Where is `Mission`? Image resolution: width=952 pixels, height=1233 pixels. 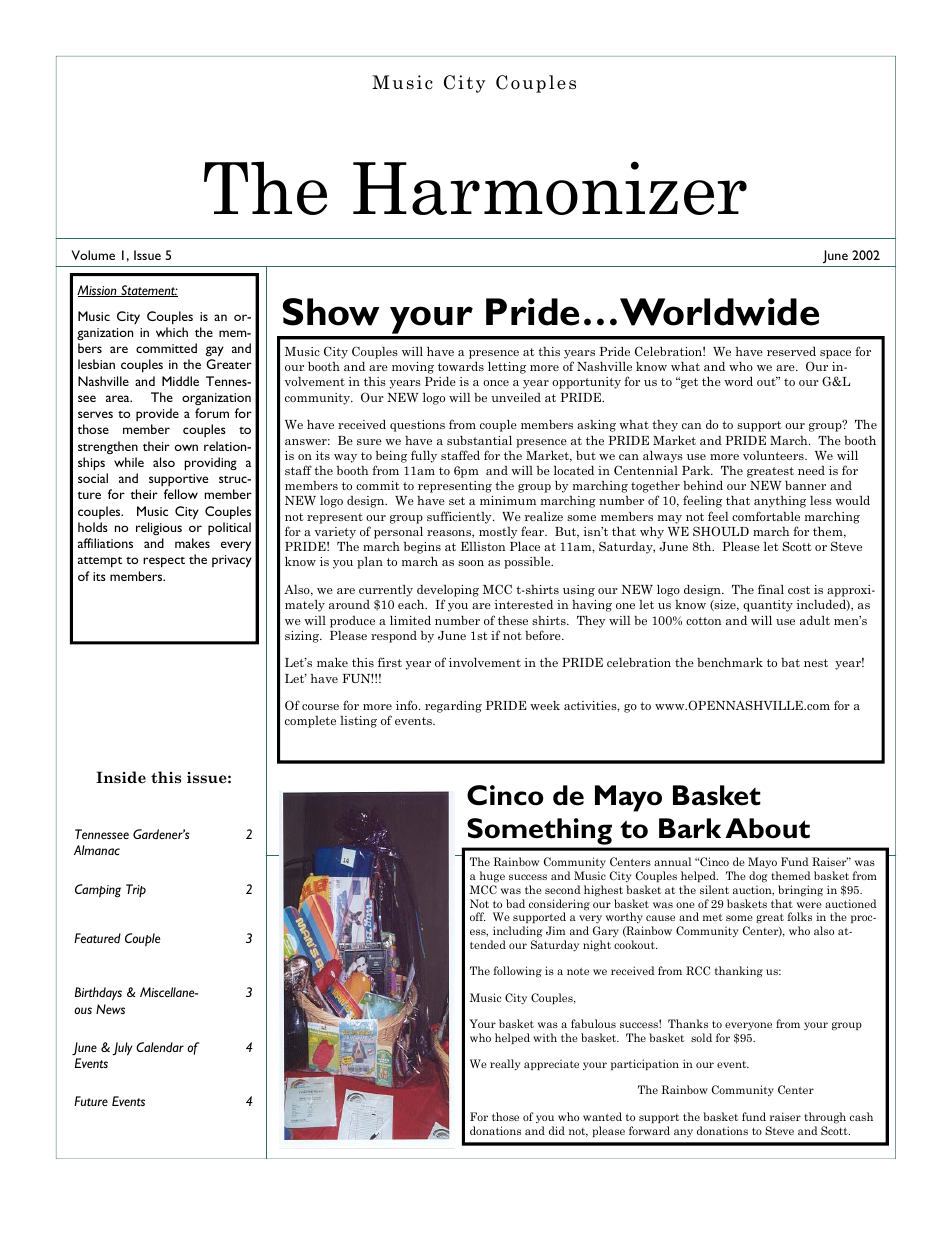 Mission is located at coordinates (98, 291).
